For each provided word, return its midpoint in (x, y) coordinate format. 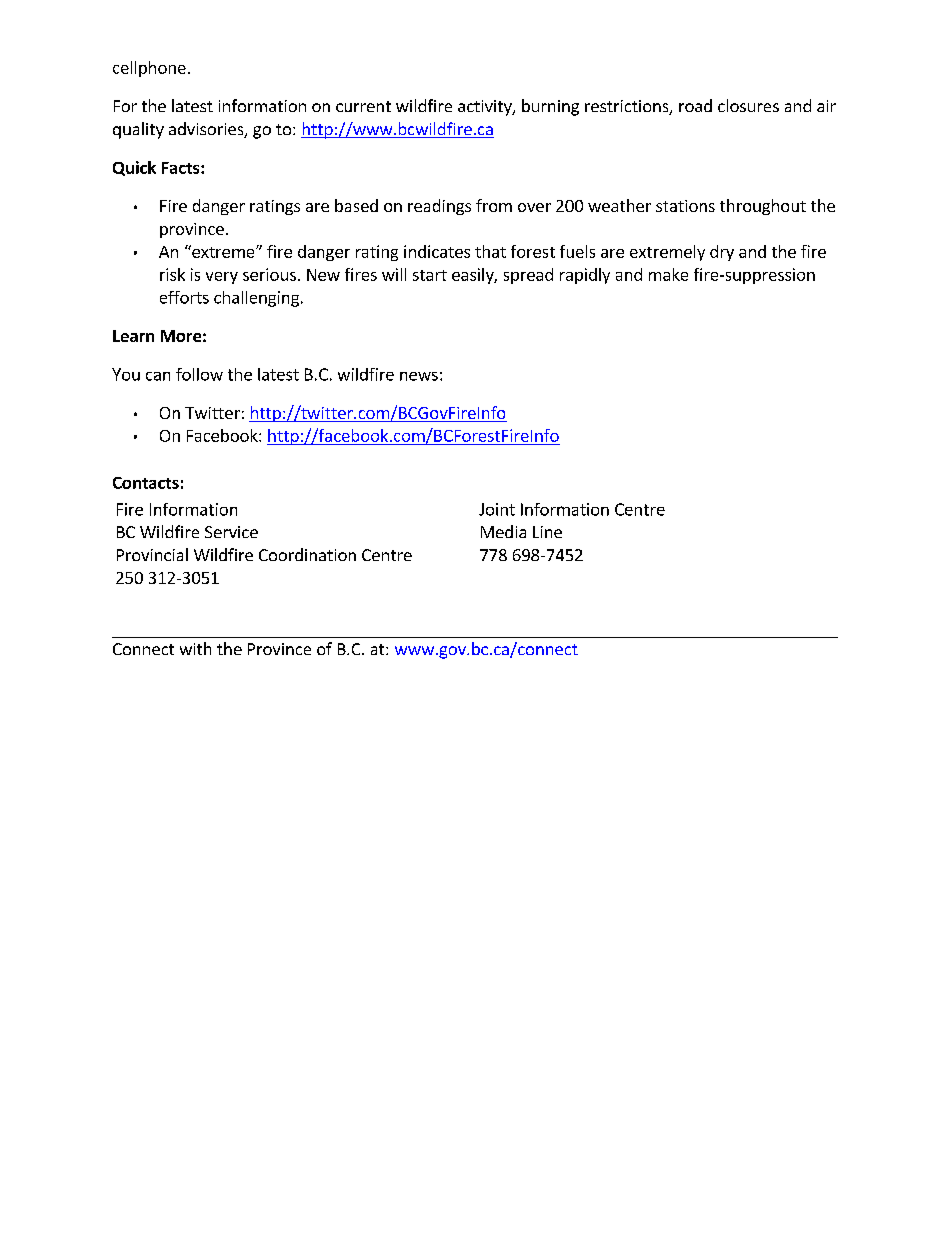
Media (503, 531)
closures (748, 105)
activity (486, 108)
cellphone (149, 69)
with (195, 648)
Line (547, 532)
